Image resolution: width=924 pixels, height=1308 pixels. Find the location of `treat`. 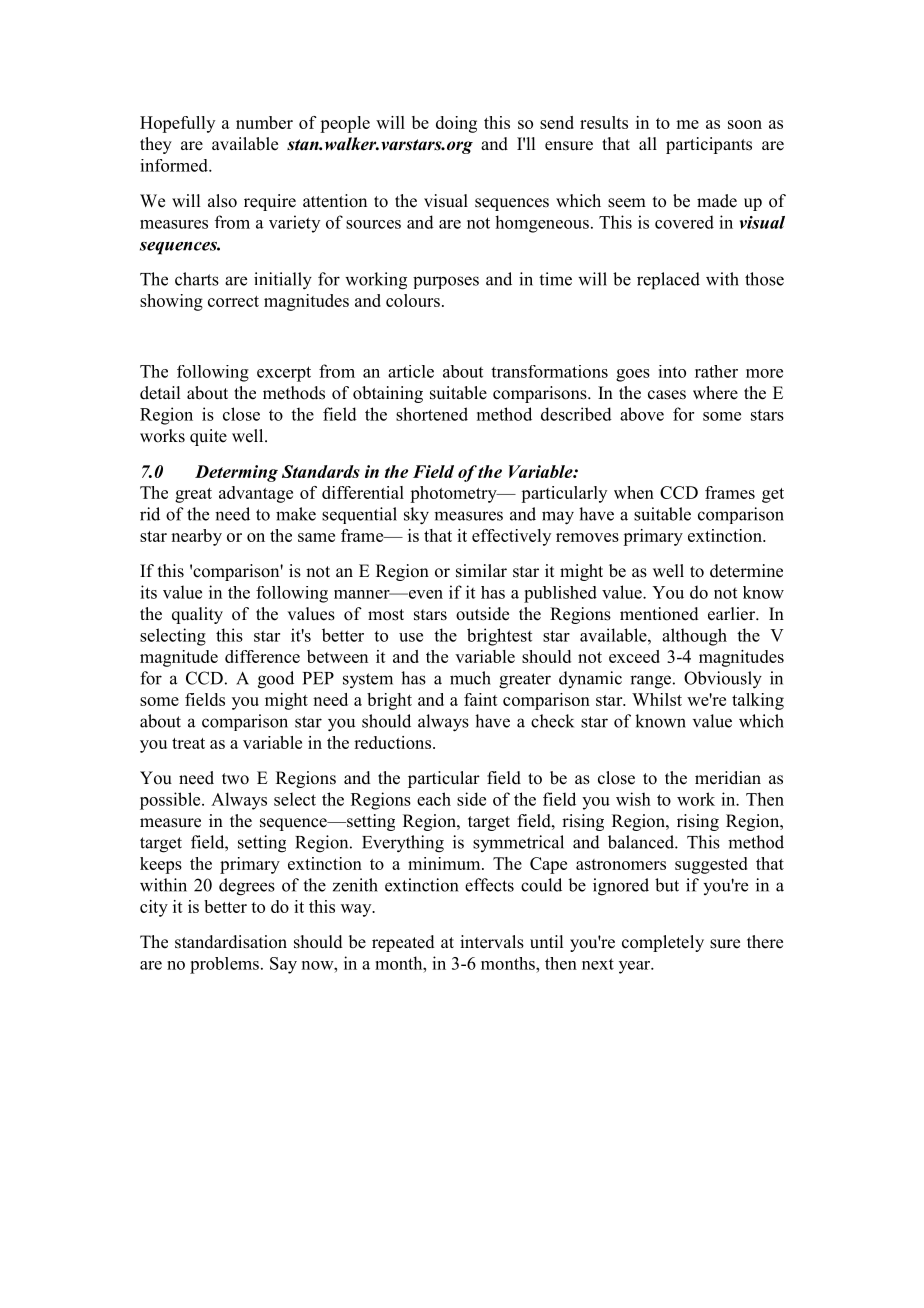

treat is located at coordinates (188, 743).
